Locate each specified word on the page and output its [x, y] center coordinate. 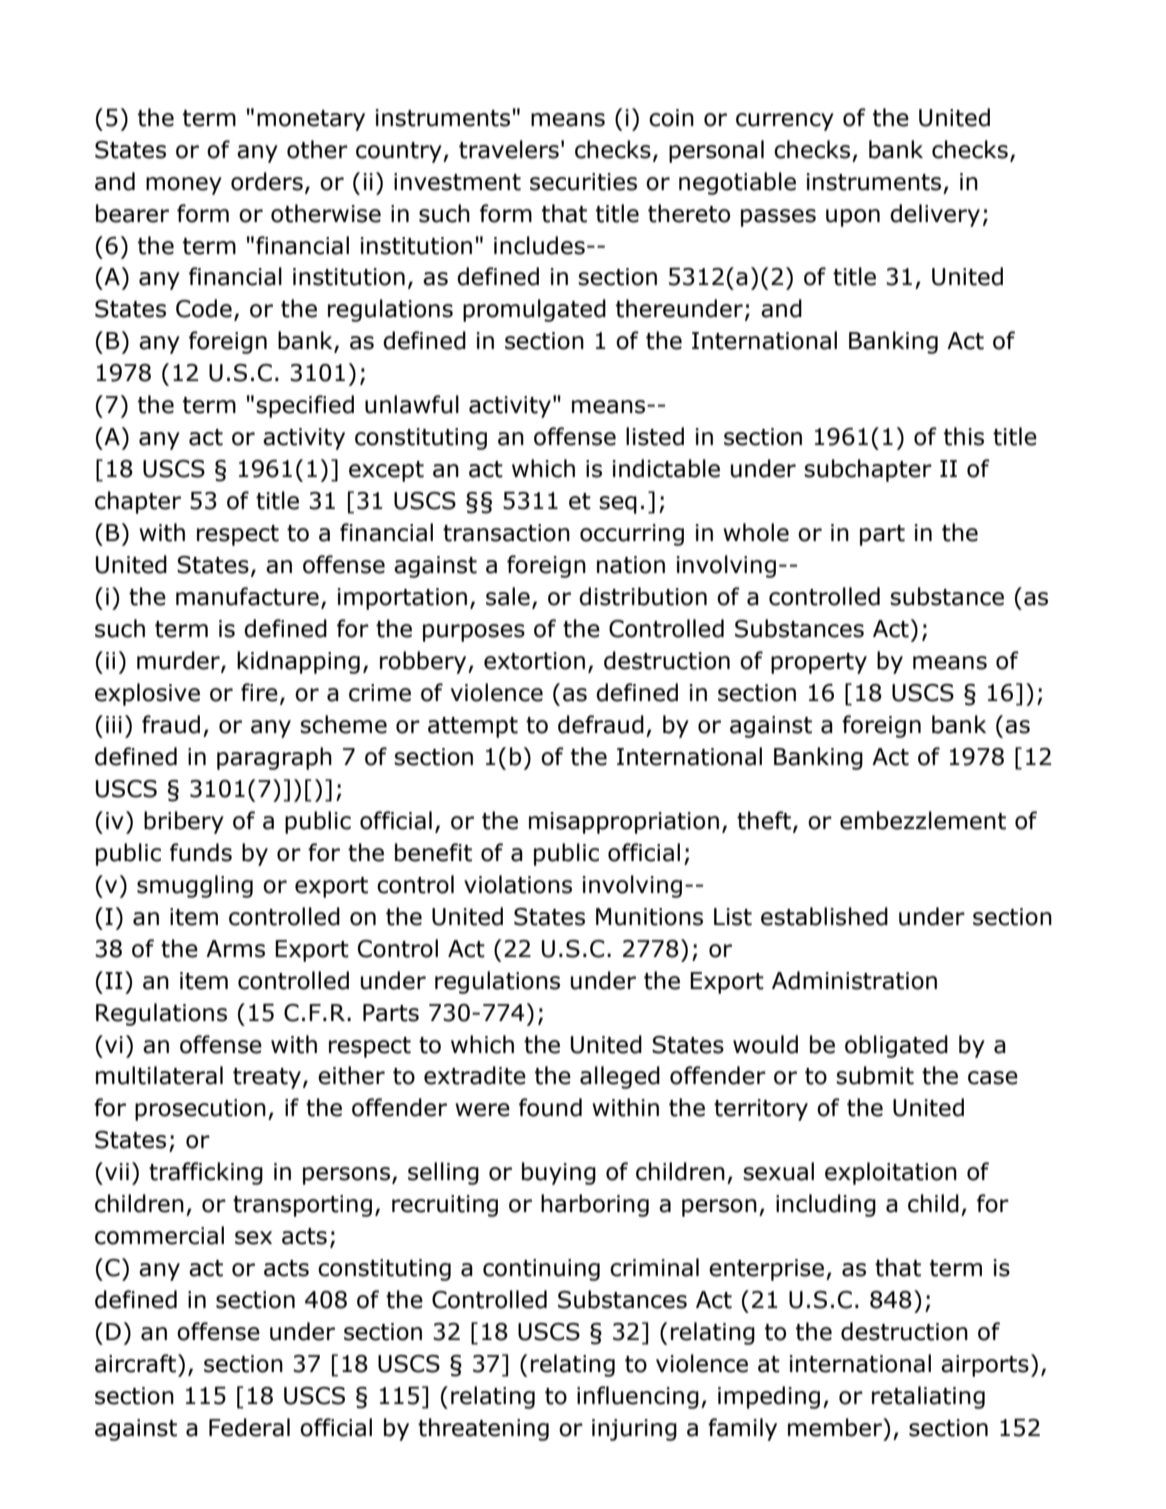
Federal [249, 1427]
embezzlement [923, 820]
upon [853, 218]
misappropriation [624, 823]
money [184, 186]
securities [583, 182]
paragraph [274, 758]
